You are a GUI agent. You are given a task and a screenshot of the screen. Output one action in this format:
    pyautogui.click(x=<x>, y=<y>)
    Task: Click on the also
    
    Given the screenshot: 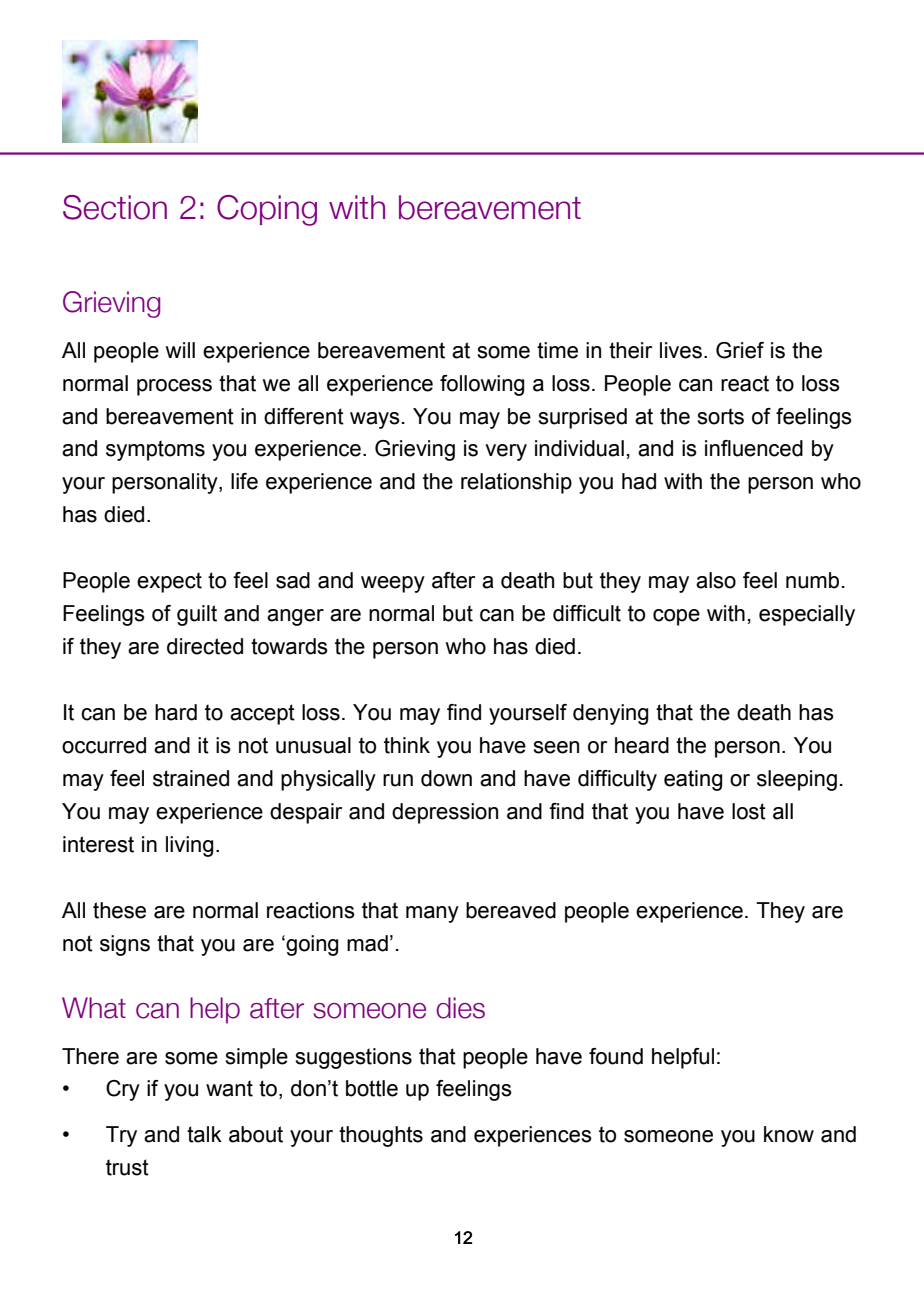 What is the action you would take?
    pyautogui.click(x=716, y=580)
